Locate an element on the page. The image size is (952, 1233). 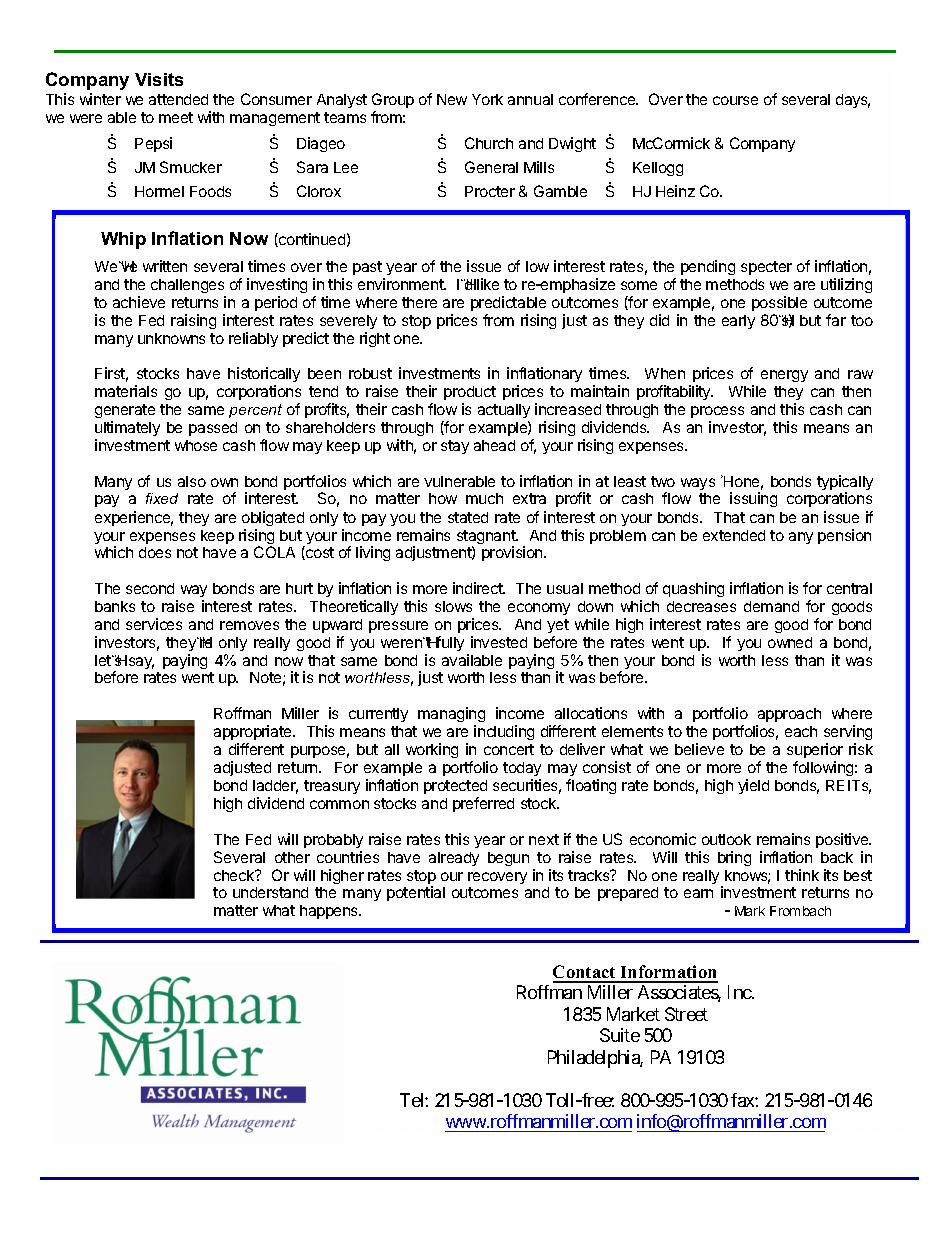
York is located at coordinates (487, 99).
